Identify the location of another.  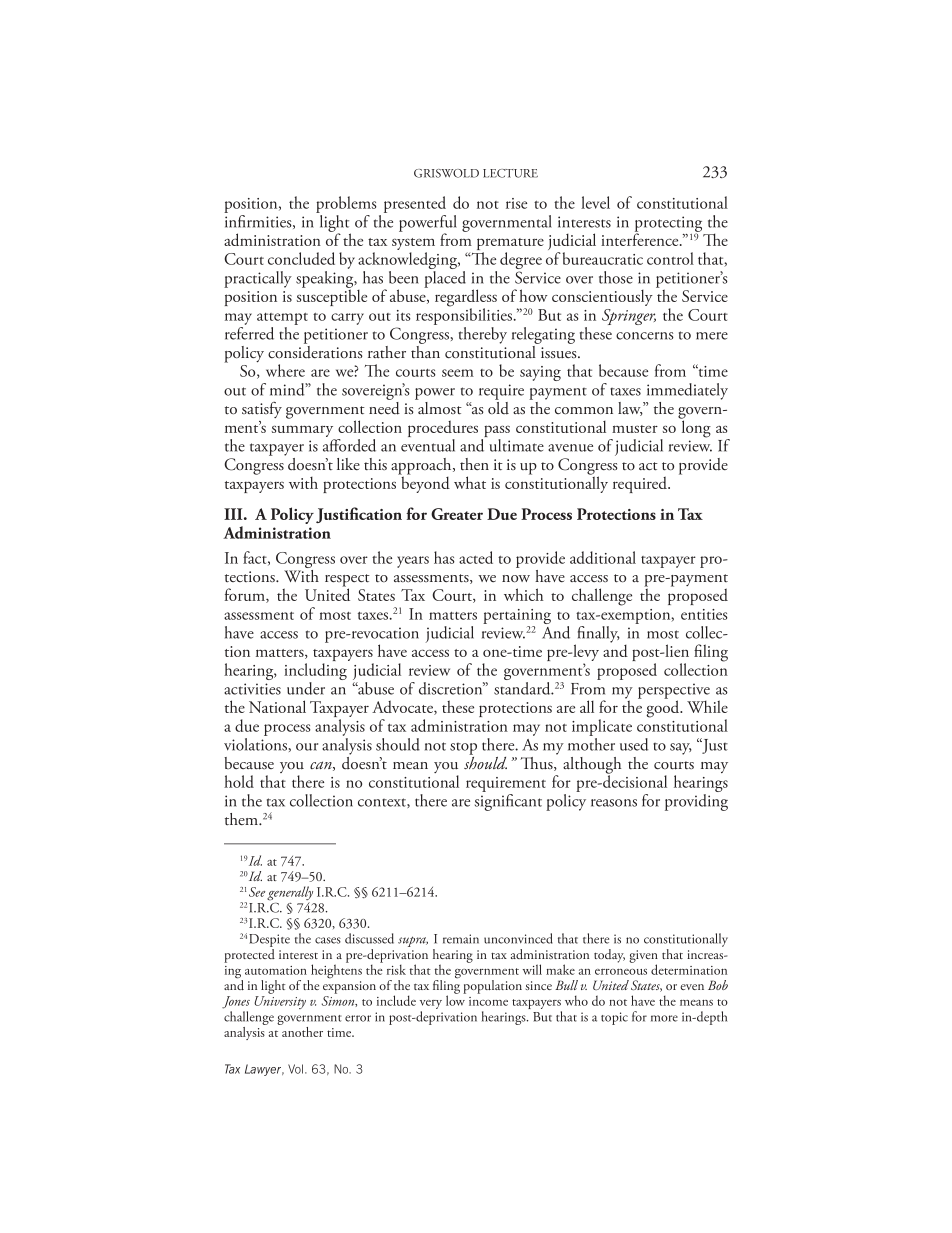
(301, 1030).
